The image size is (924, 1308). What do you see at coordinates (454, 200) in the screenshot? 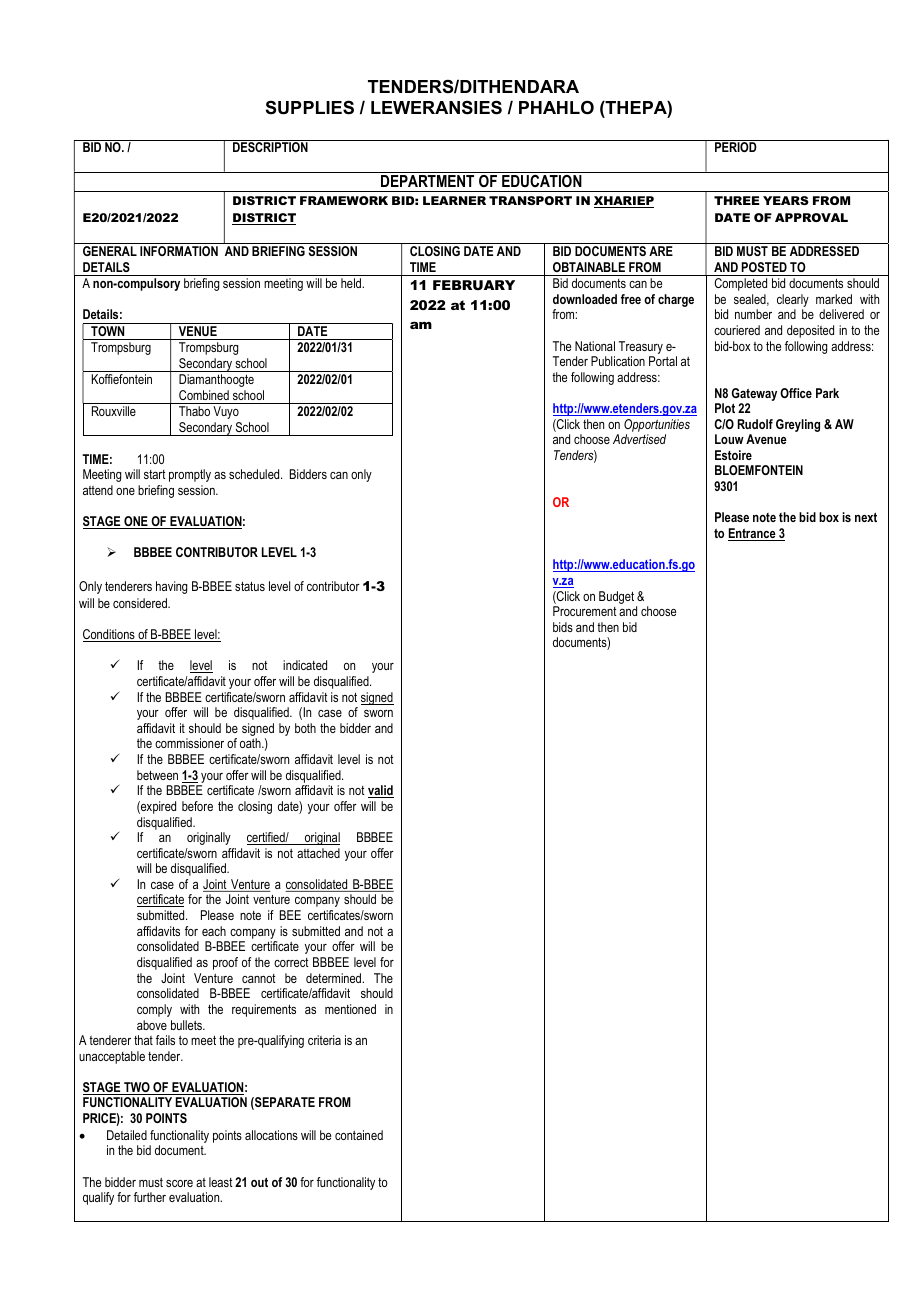
I see `LEARNER` at bounding box center [454, 200].
